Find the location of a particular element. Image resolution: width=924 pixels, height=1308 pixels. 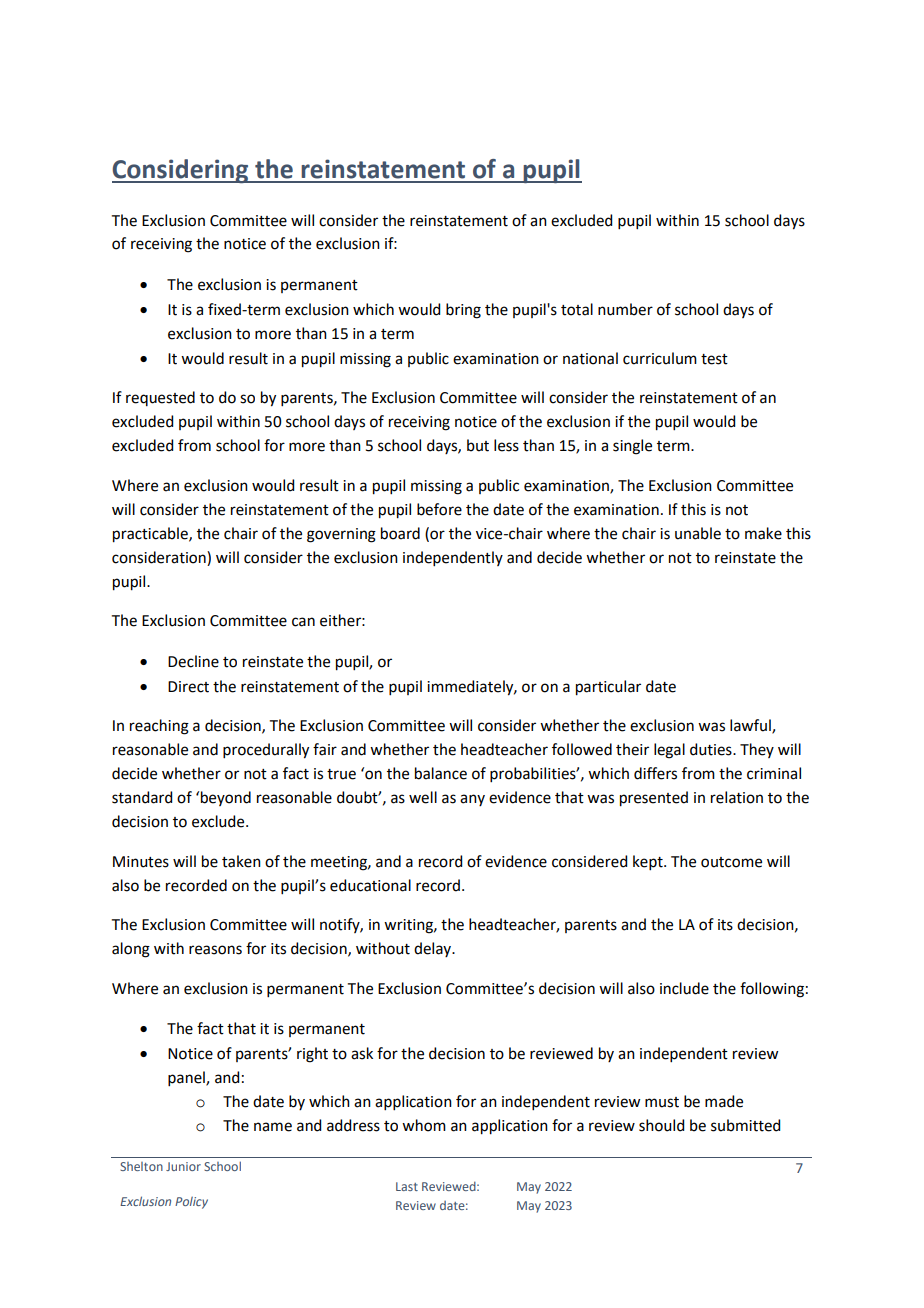

duties is located at coordinates (712, 749).
